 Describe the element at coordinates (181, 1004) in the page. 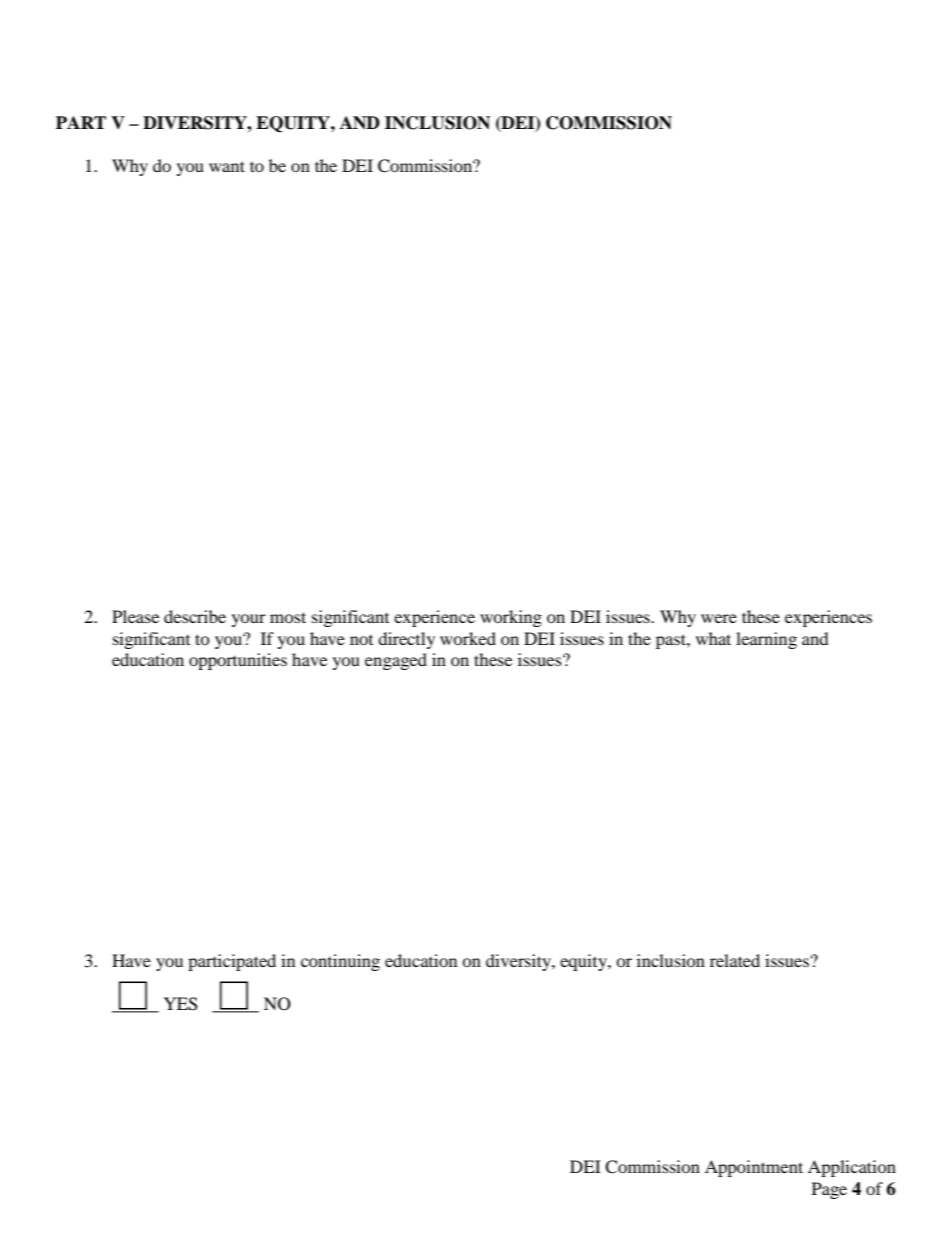

I see `YES` at that location.
